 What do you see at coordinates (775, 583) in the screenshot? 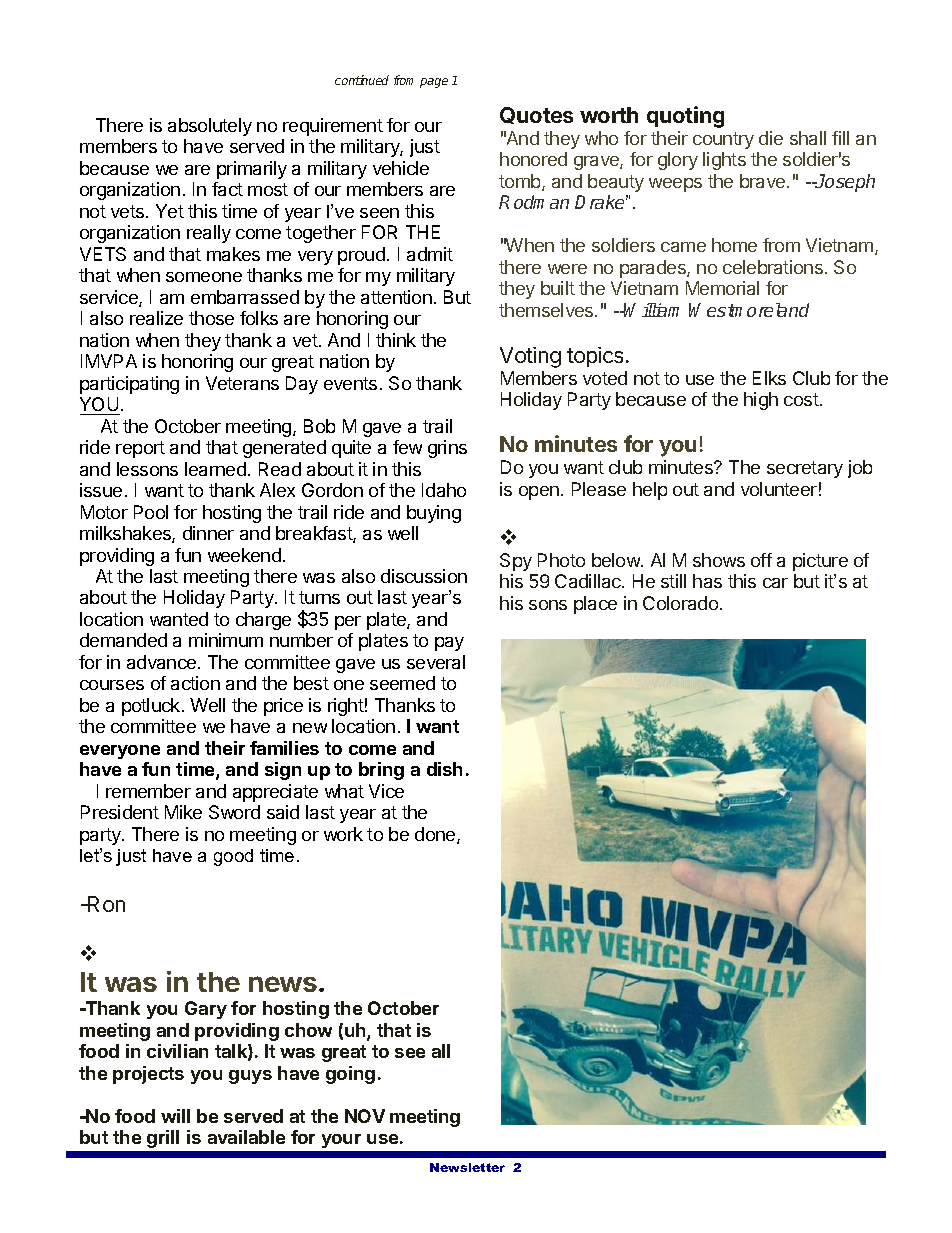
I see `car` at bounding box center [775, 583].
